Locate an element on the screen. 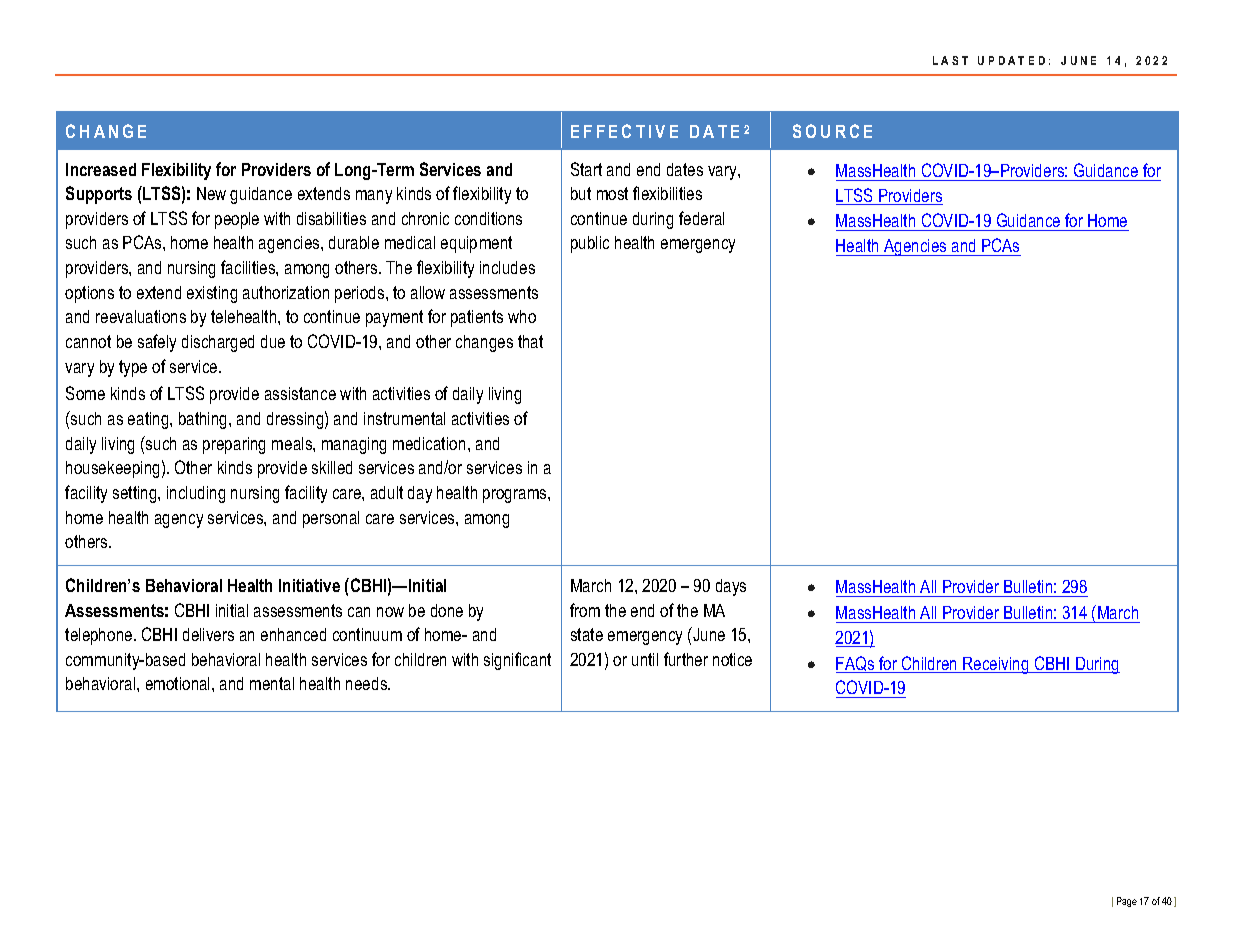  agency is located at coordinates (179, 521).
